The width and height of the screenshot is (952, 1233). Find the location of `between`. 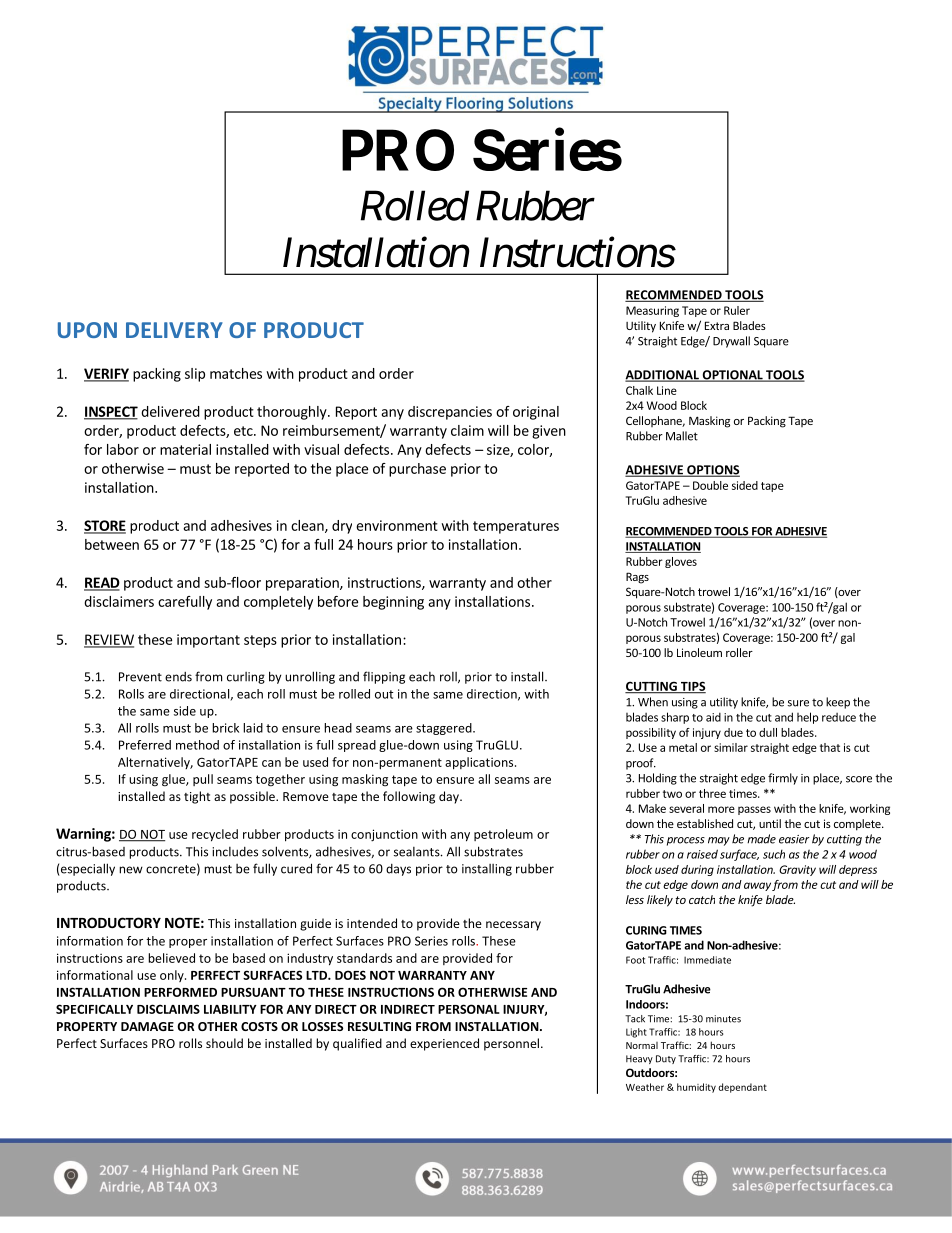

between is located at coordinates (112, 544).
